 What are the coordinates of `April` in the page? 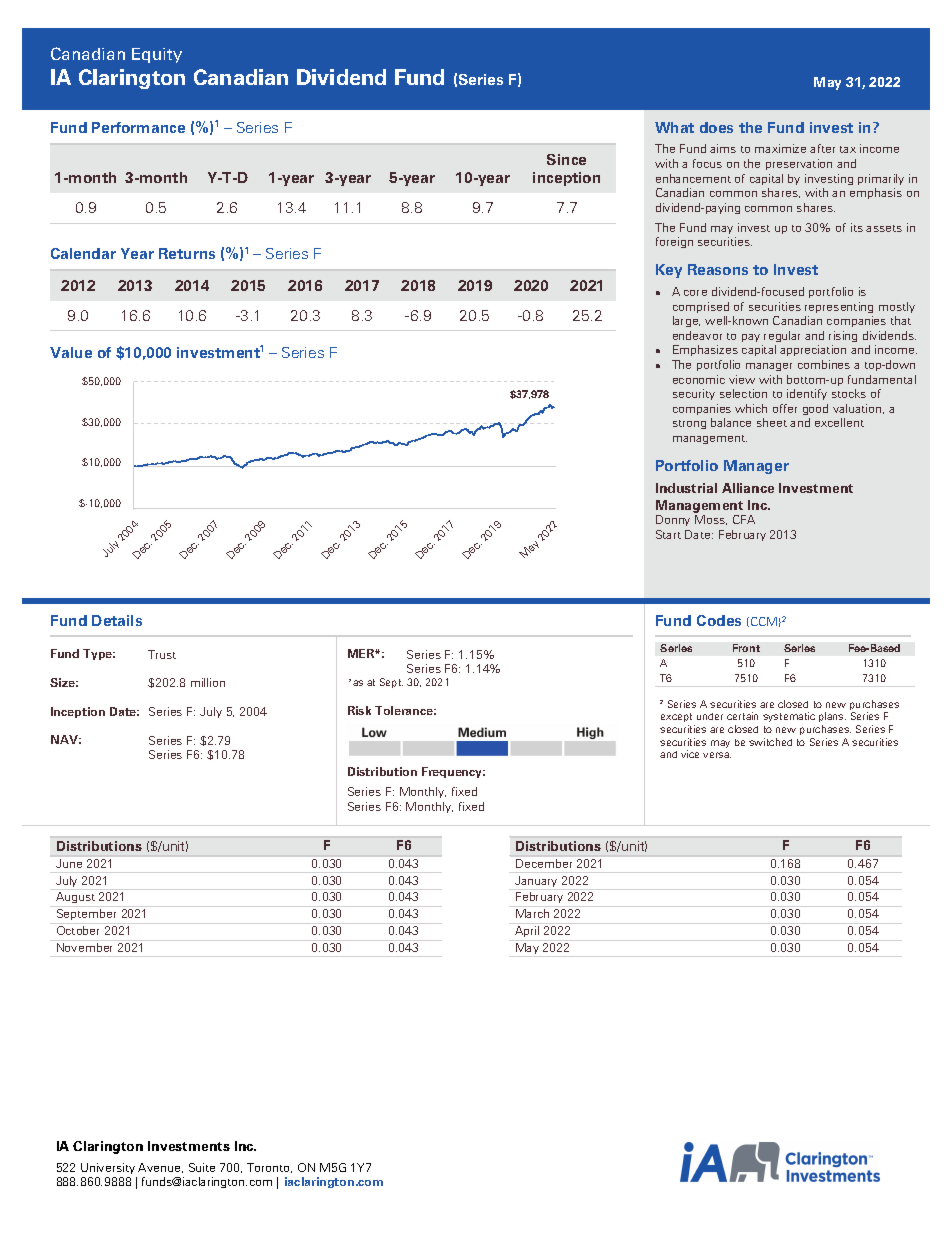 It's located at (527, 931).
